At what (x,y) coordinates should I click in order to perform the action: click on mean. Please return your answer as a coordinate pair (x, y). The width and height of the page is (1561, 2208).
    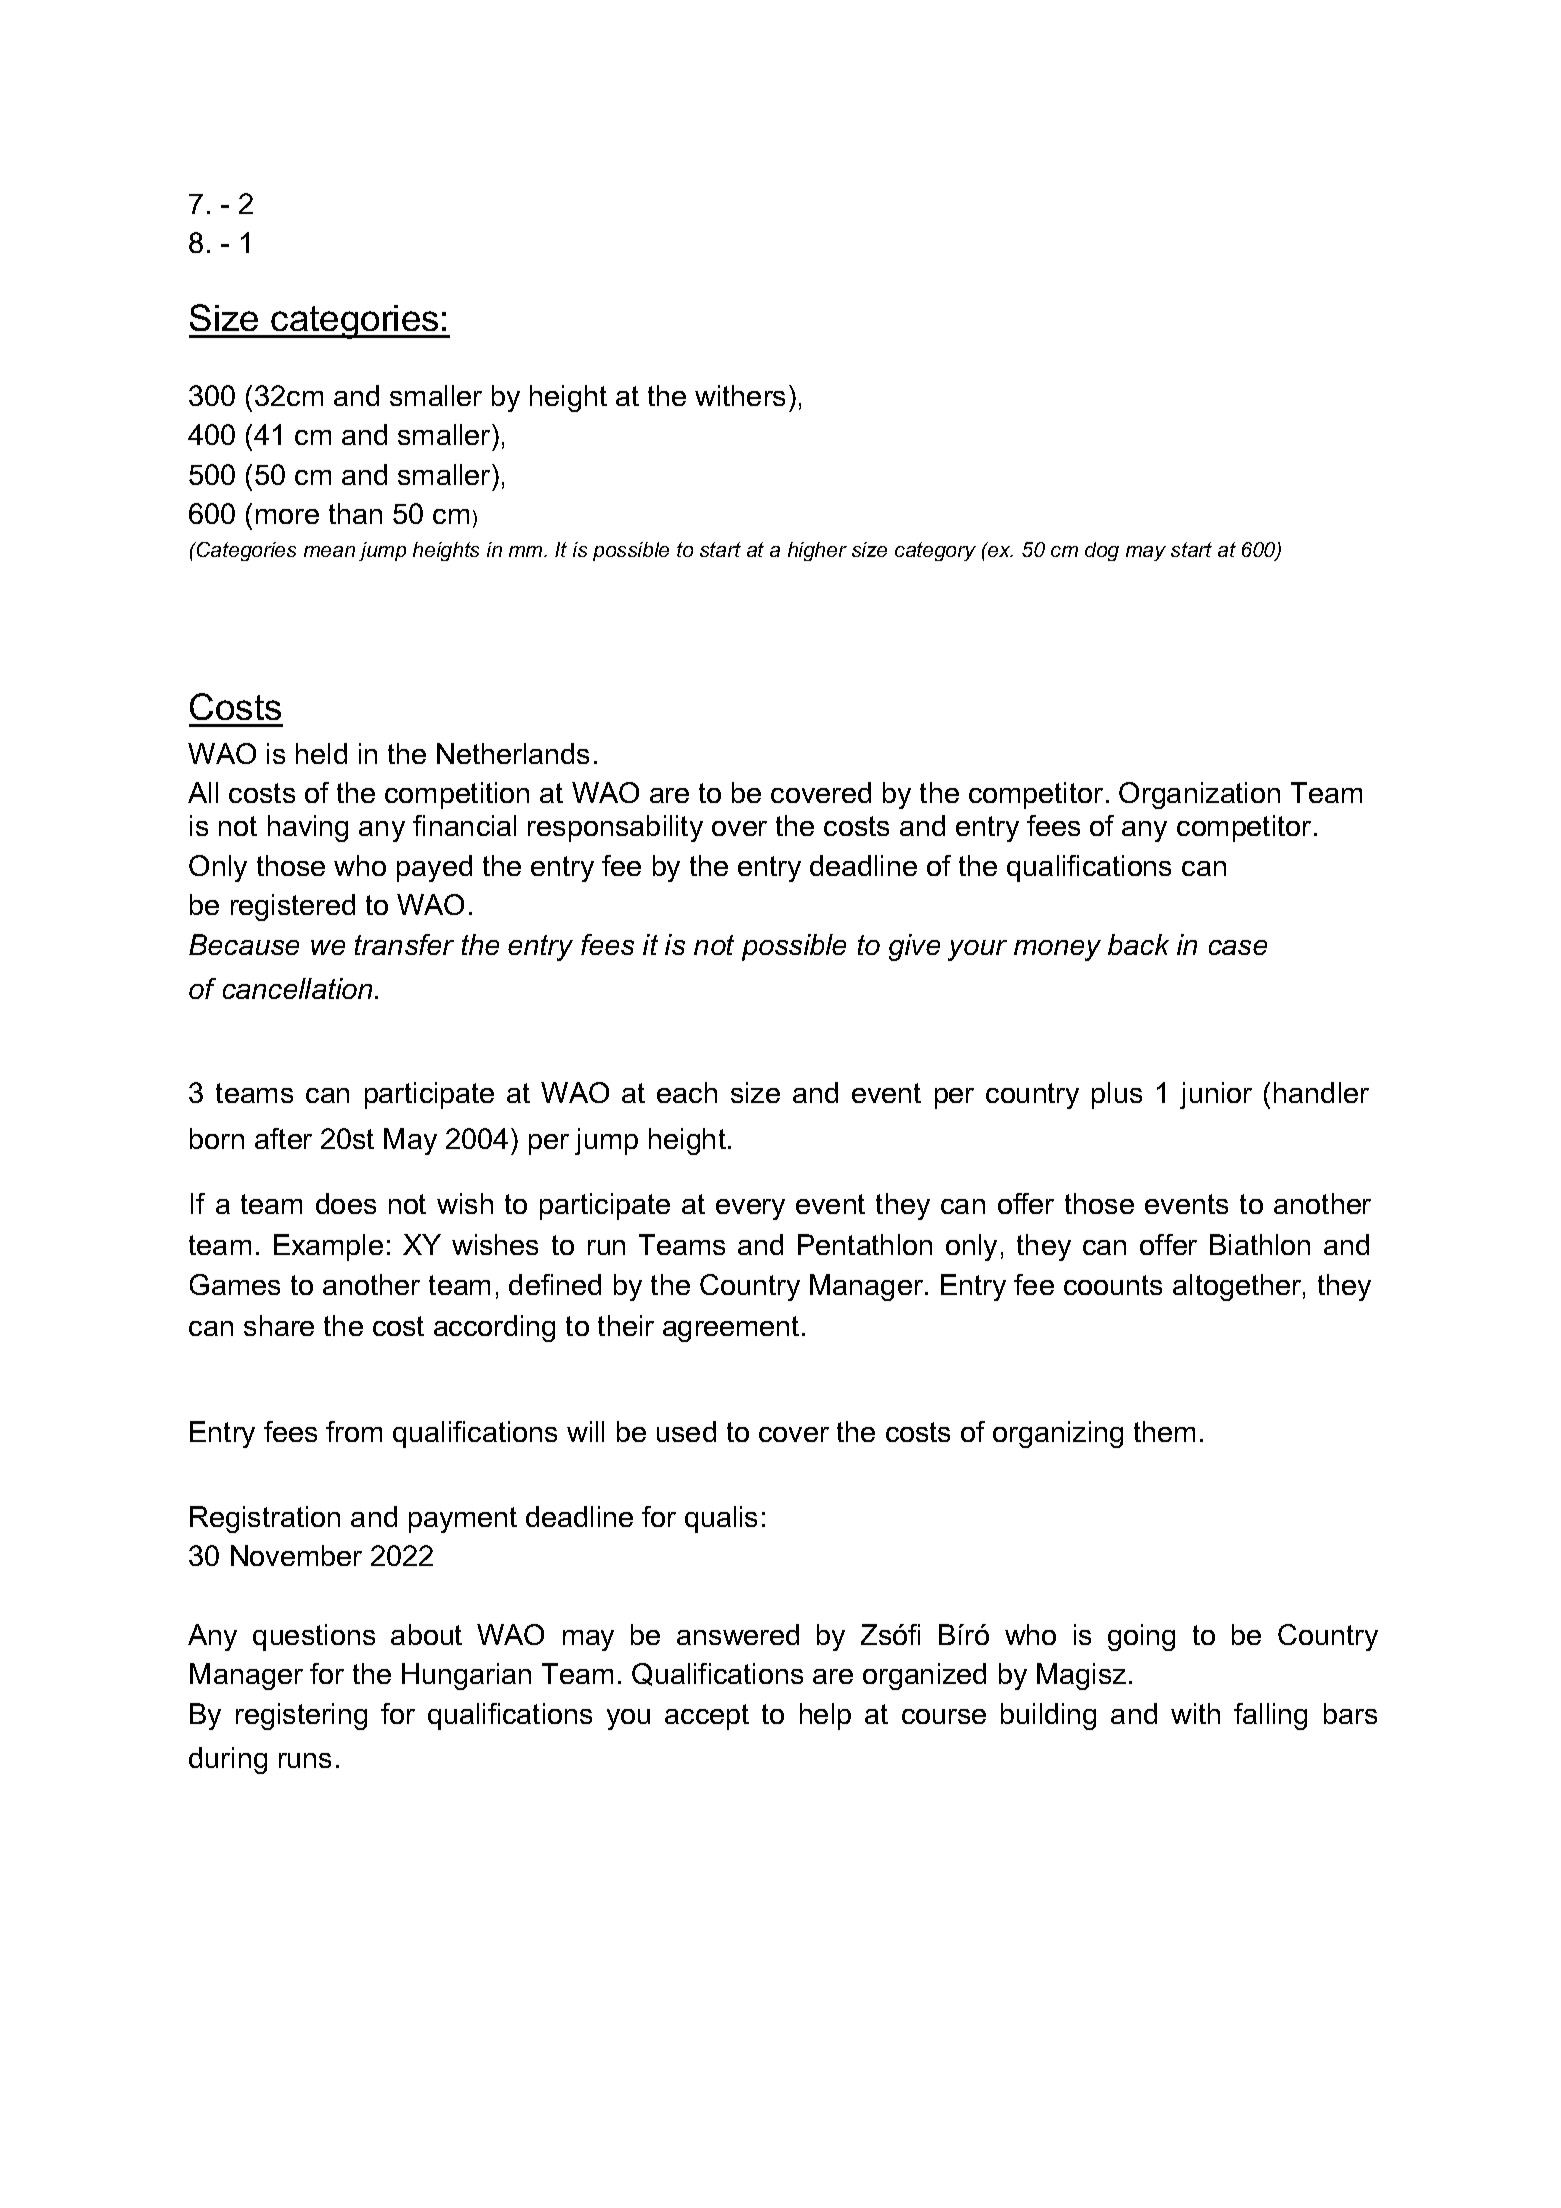
    Looking at the image, I should click on (329, 551).
